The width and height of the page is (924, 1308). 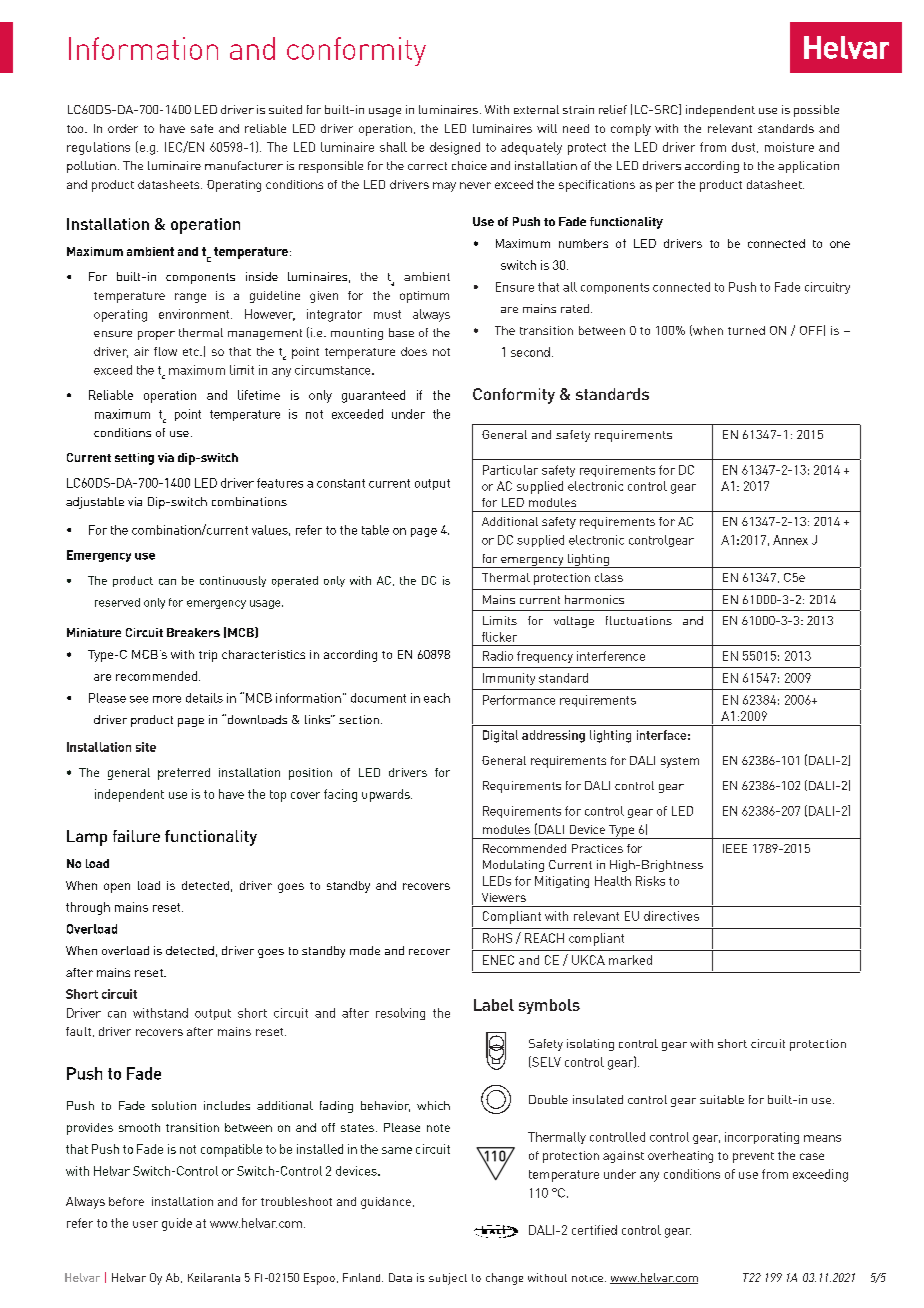 What do you see at coordinates (745, 147) in the page?
I see `dust` at bounding box center [745, 147].
